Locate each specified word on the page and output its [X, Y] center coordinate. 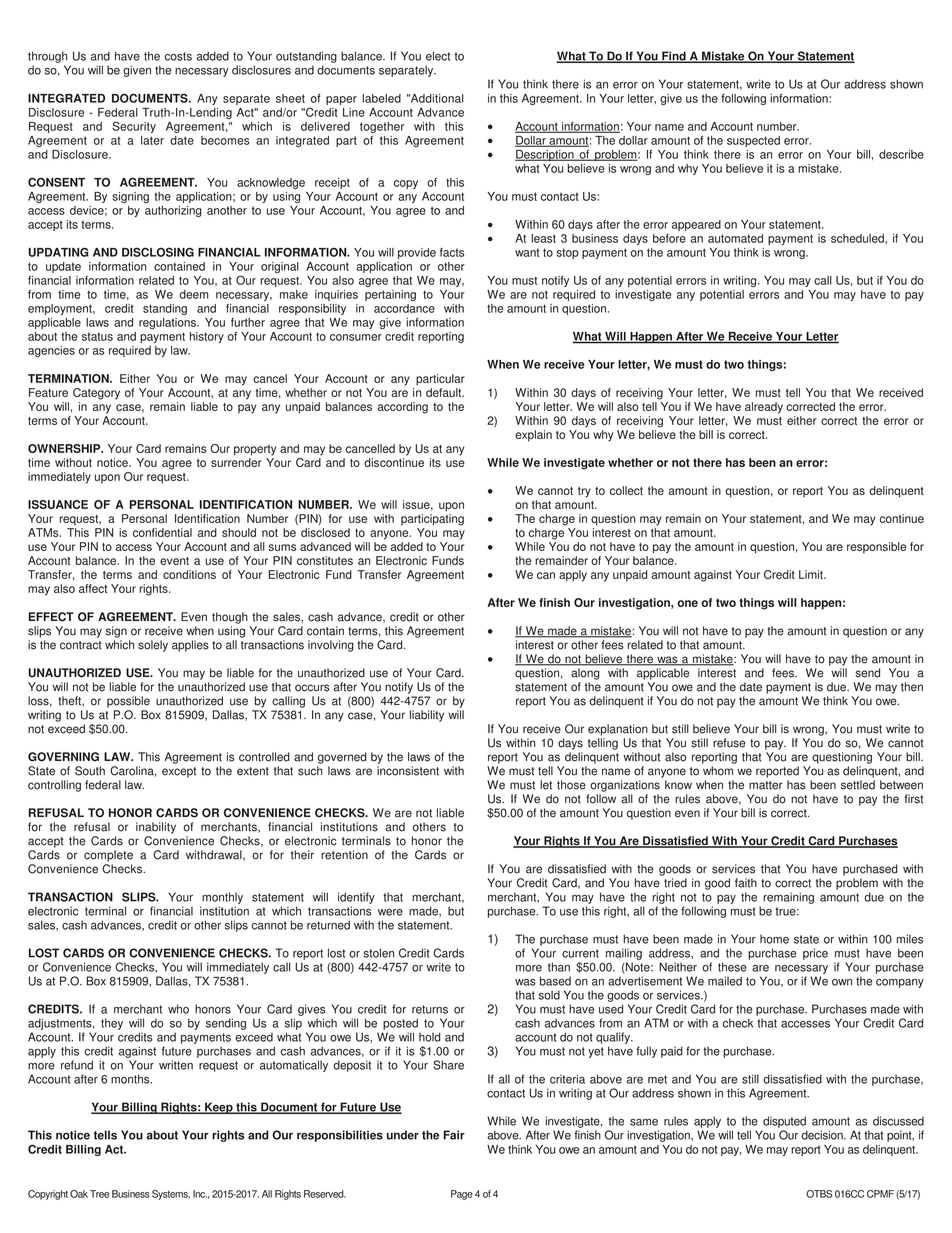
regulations [168, 323]
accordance [404, 308]
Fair [454, 1135]
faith [746, 883]
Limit [812, 574]
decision [823, 1135]
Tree [99, 1194]
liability [427, 716]
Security [134, 127]
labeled [382, 98]
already [764, 408]
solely [153, 646]
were [390, 912]
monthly [222, 898]
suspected [753, 141]
